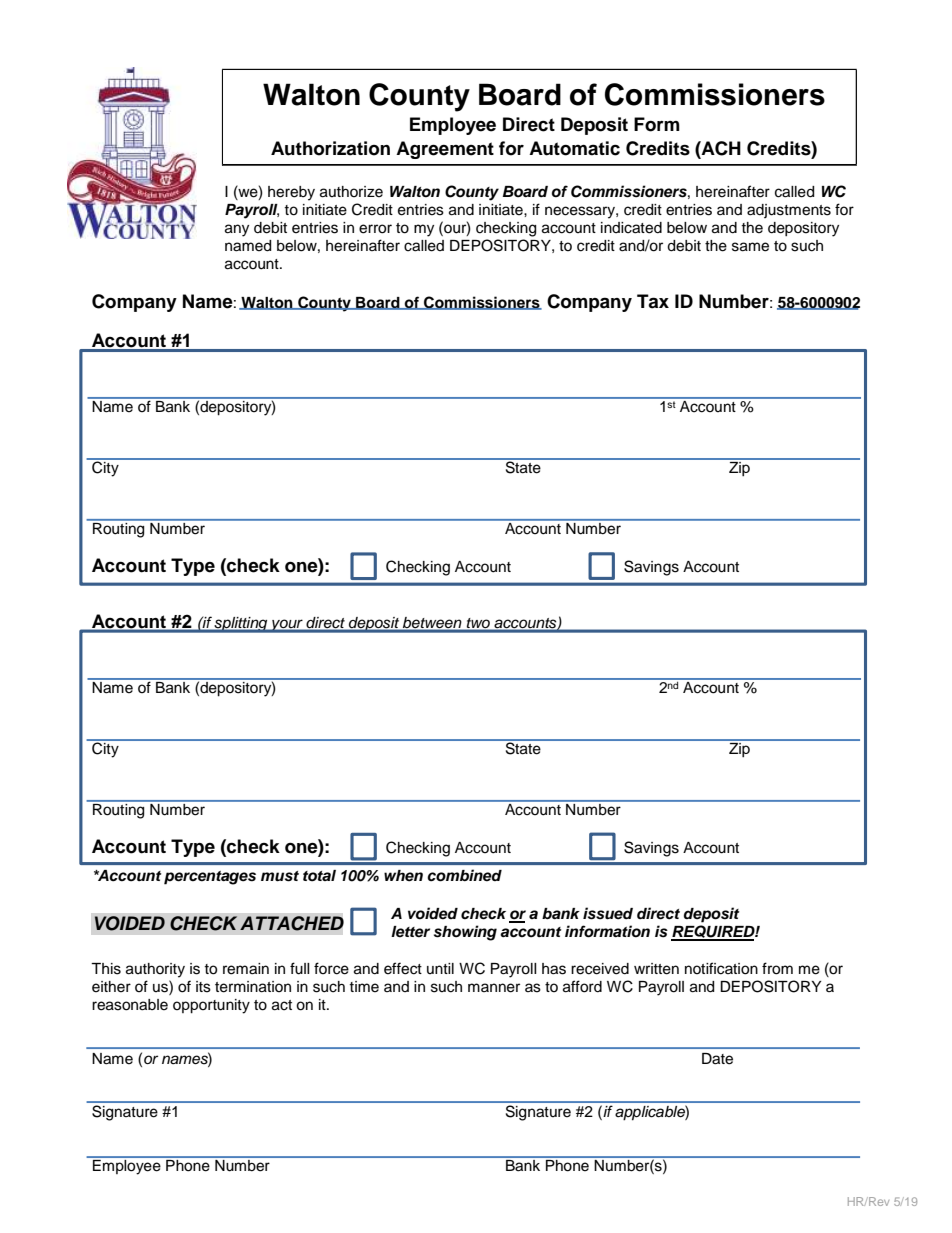  Describe the element at coordinates (445, 150) in the page. I see `Agreement` at that location.
